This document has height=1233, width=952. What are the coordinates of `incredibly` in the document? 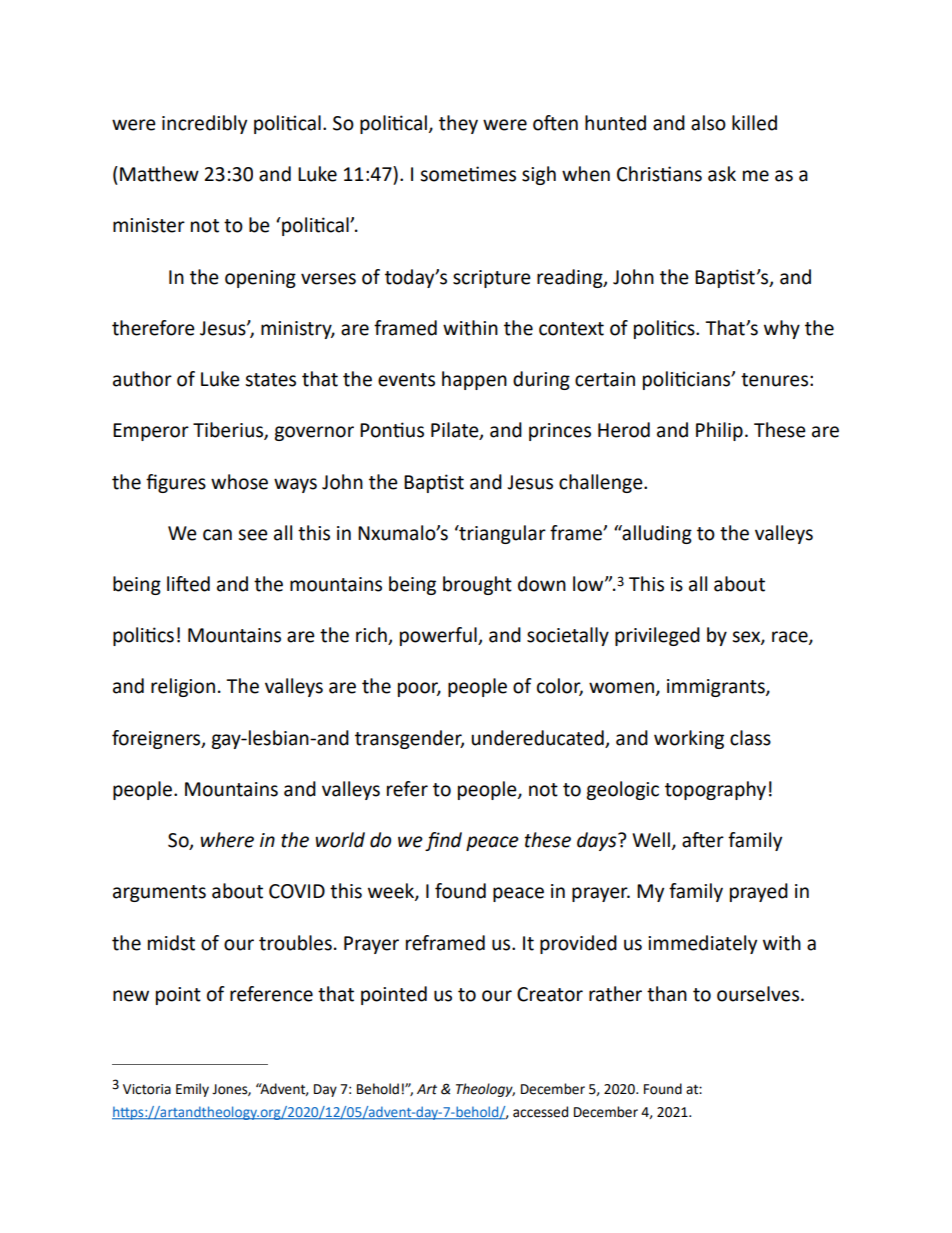 It's located at (204, 124).
